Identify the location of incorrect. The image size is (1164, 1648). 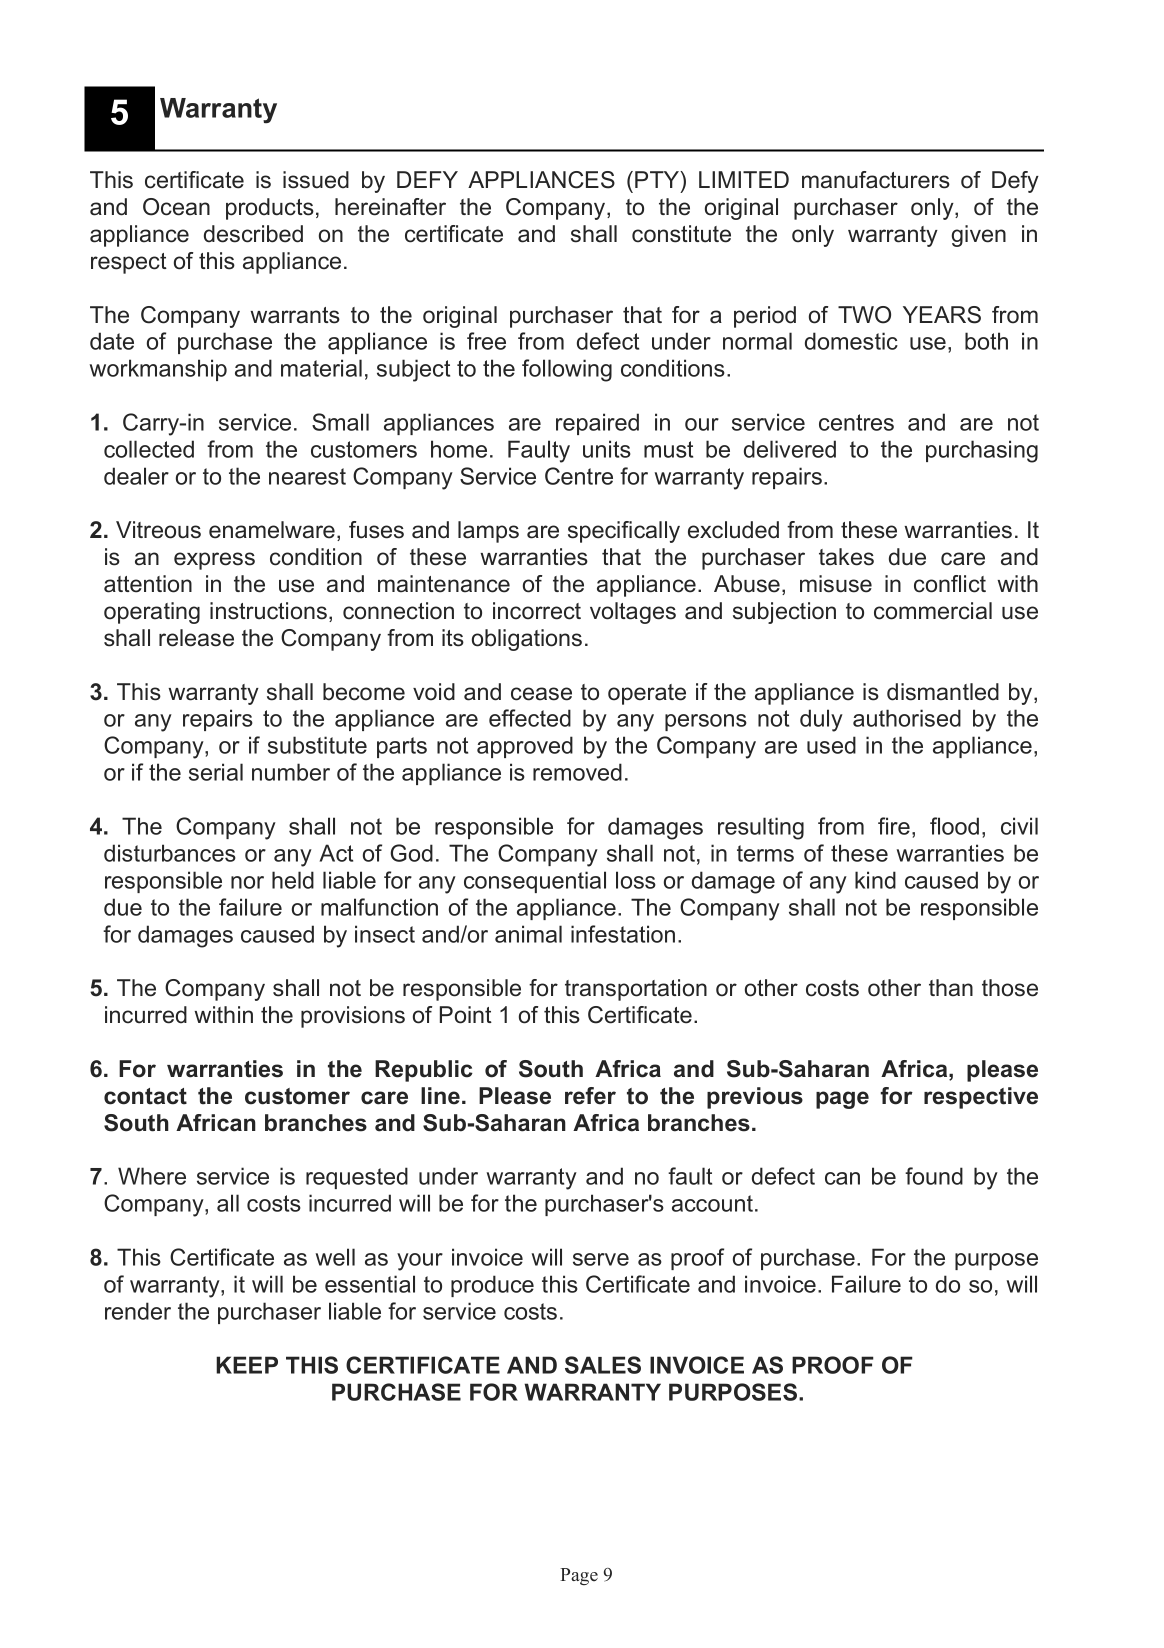
(537, 611).
